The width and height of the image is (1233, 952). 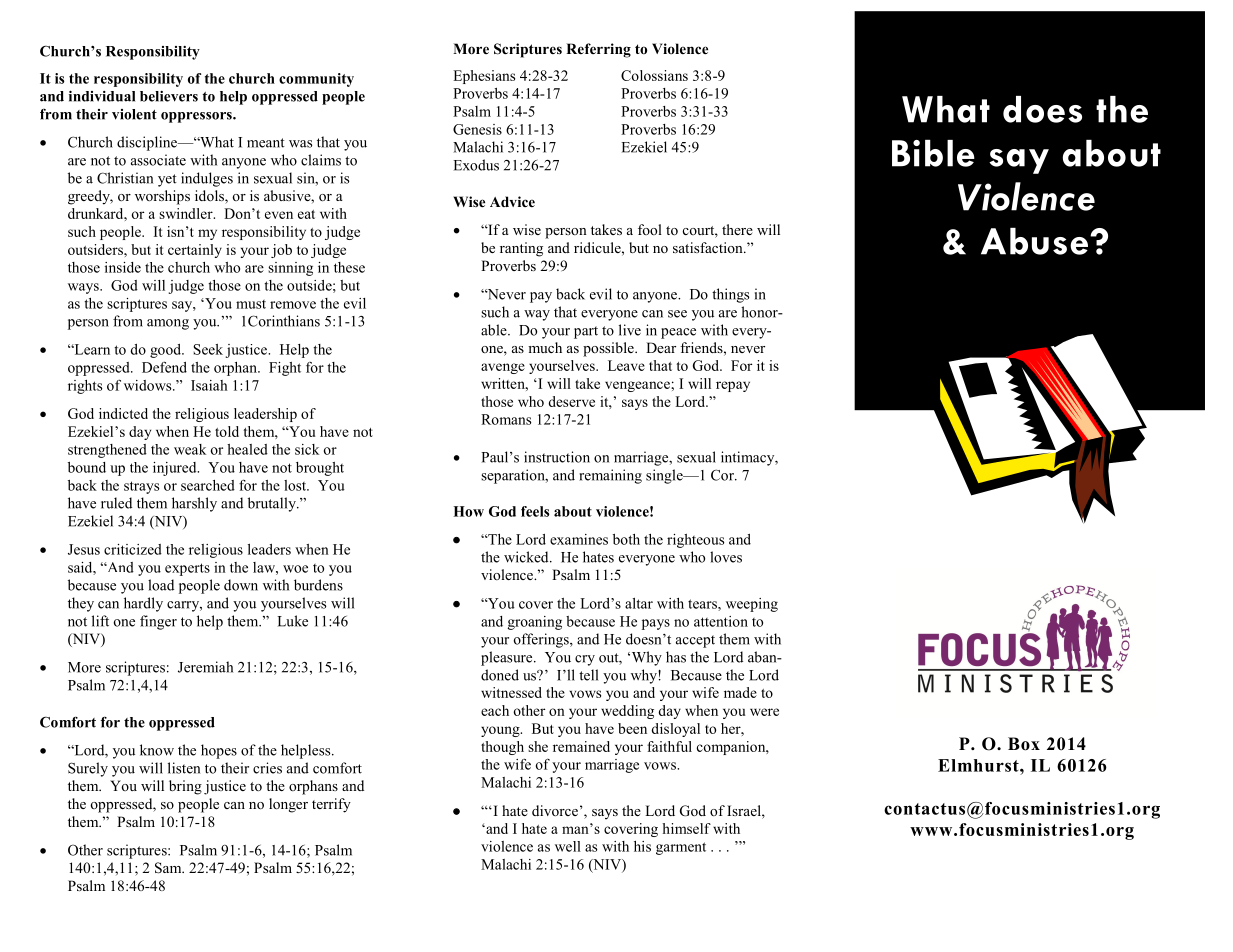 What do you see at coordinates (733, 386) in the image?
I see `repay` at bounding box center [733, 386].
